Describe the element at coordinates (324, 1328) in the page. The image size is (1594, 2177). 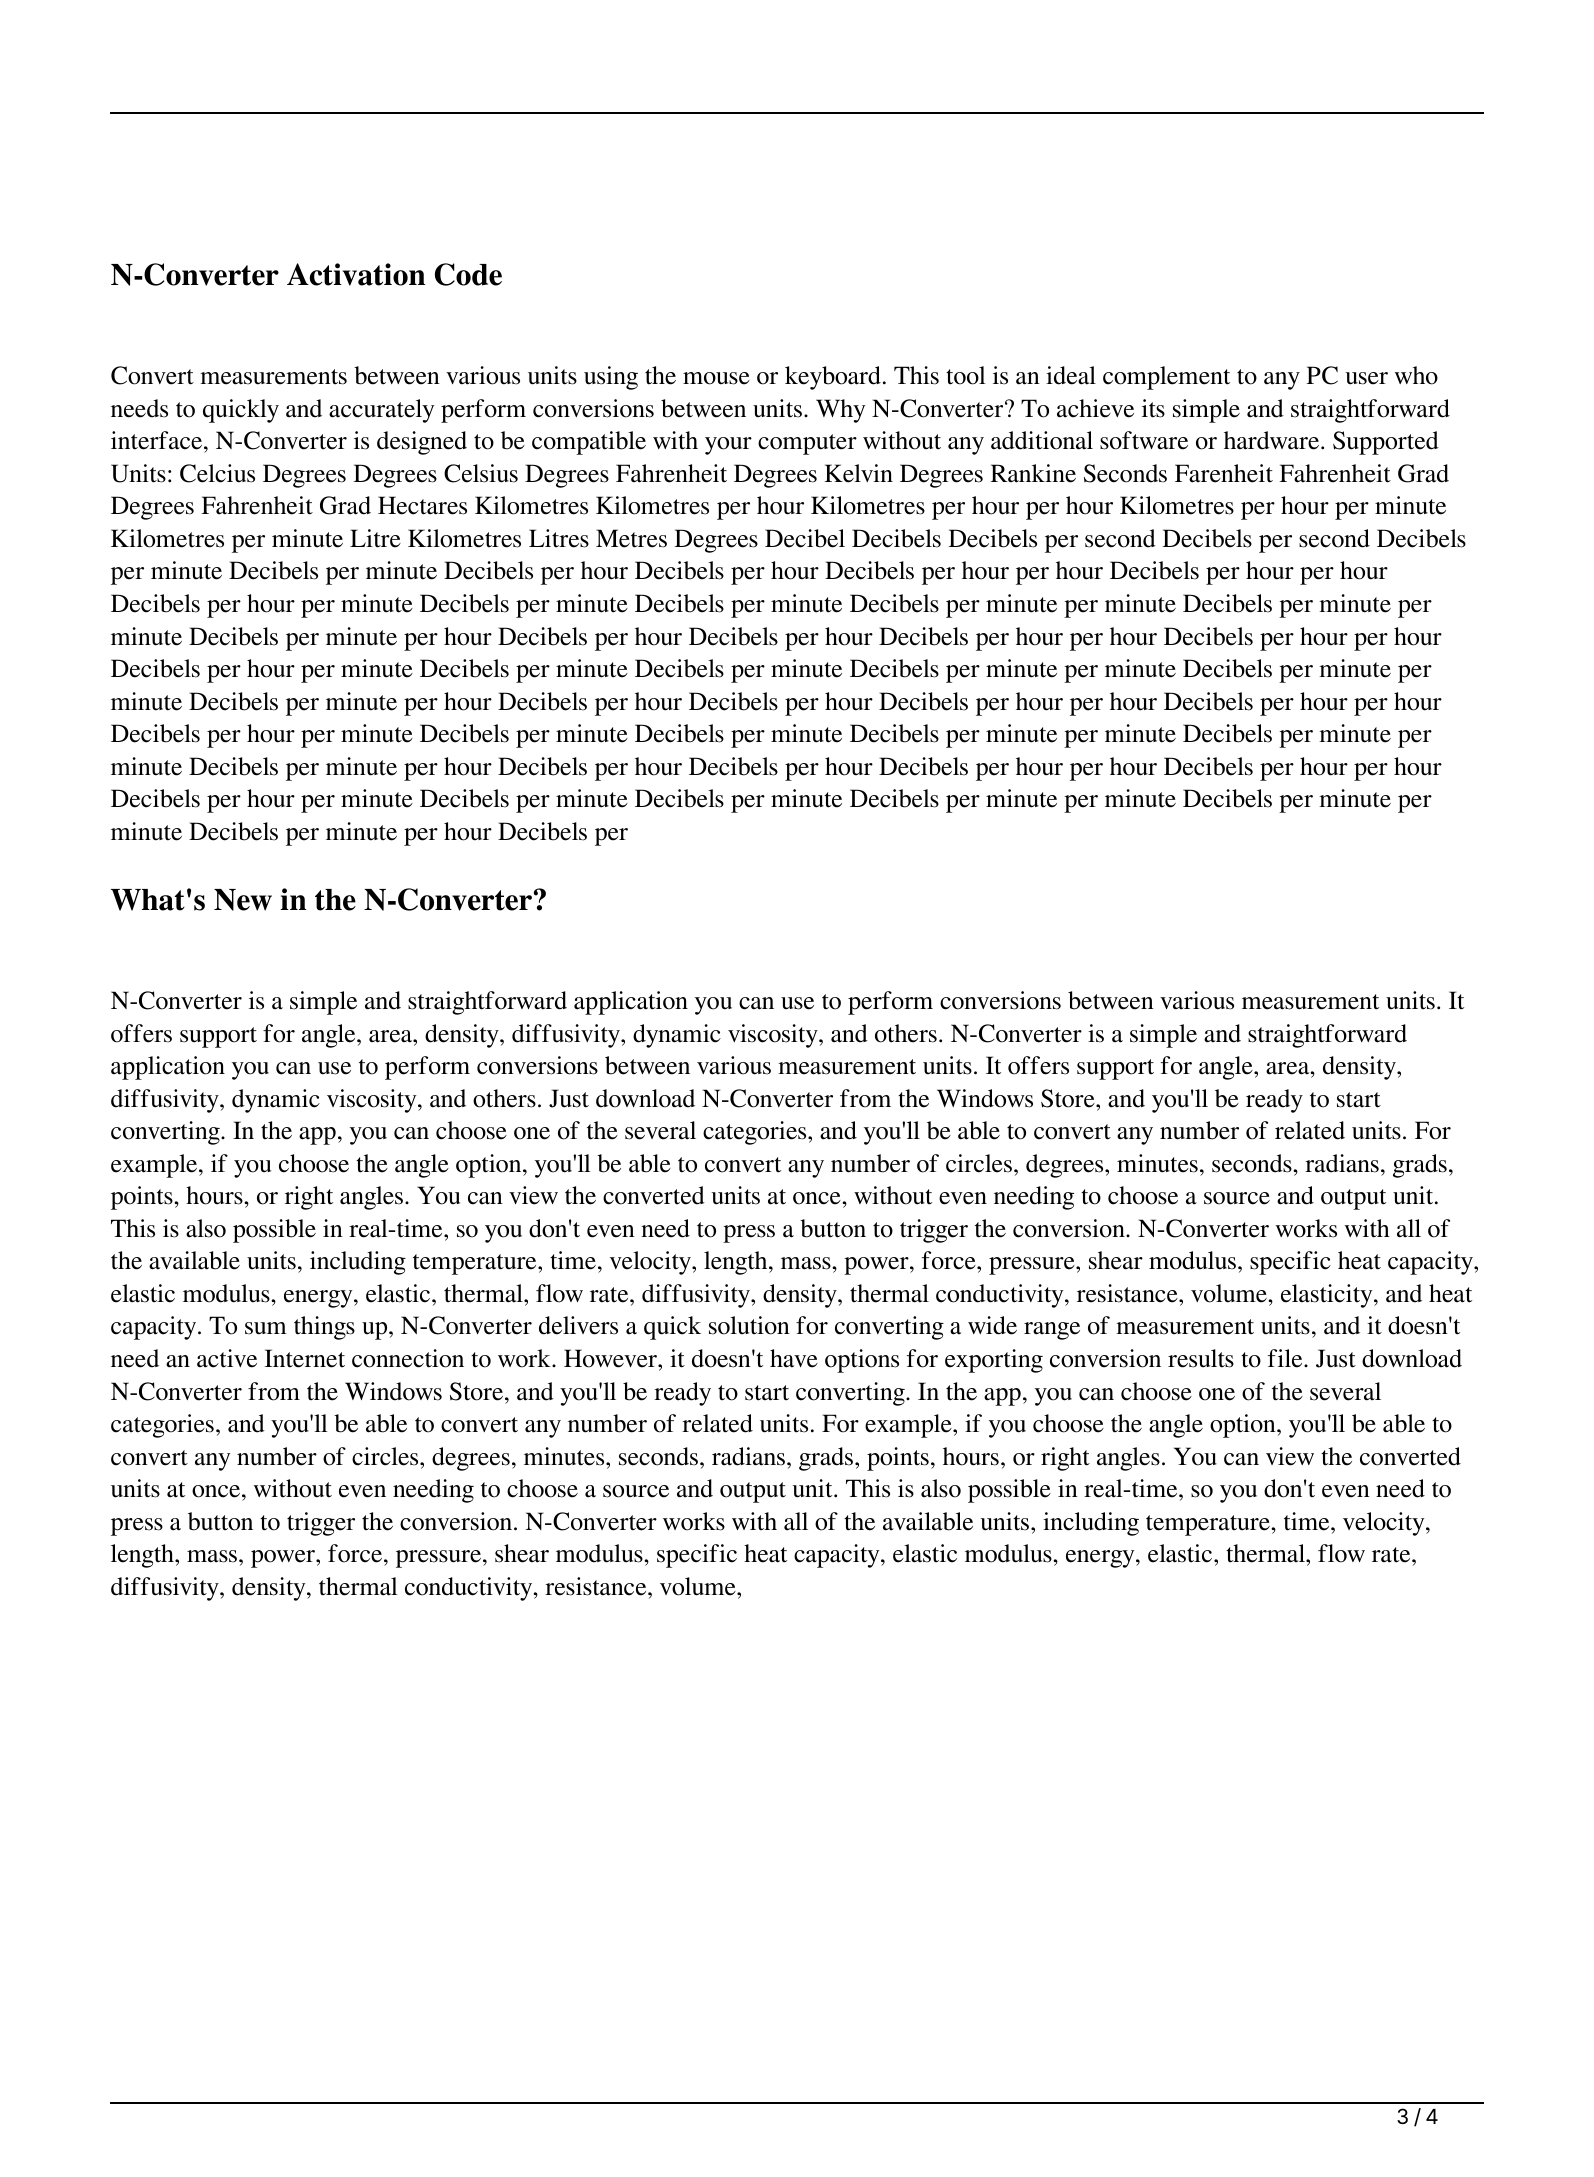
I see `things` at that location.
